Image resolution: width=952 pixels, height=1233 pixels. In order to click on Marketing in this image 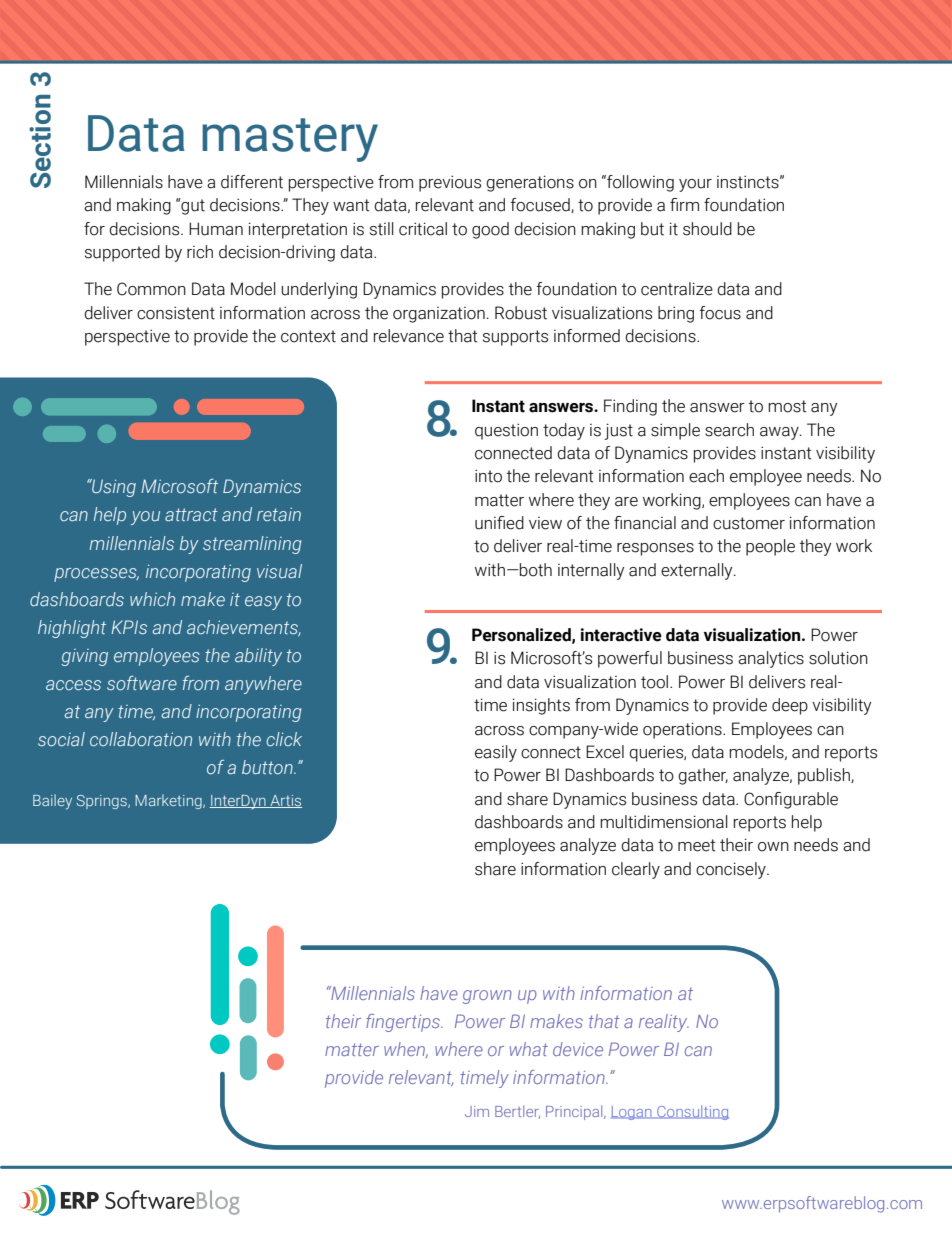, I will do `click(169, 801)`.
